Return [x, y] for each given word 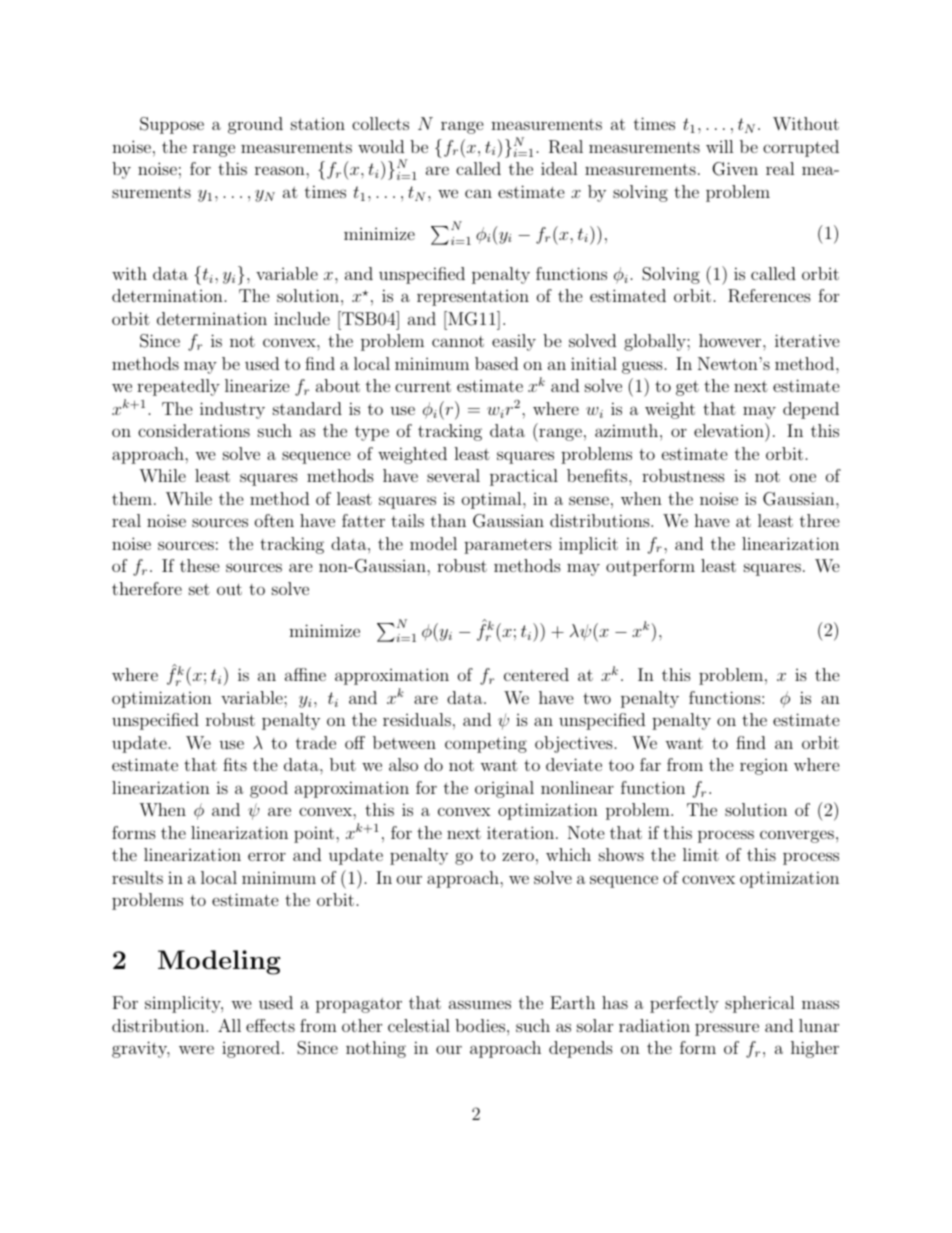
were [196, 1049]
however [731, 340]
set [199, 589]
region [764, 767]
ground [255, 125]
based [496, 363]
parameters [508, 546]
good [269, 789]
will [720, 146]
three [820, 520]
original [504, 789]
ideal [559, 168]
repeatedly [178, 387]
